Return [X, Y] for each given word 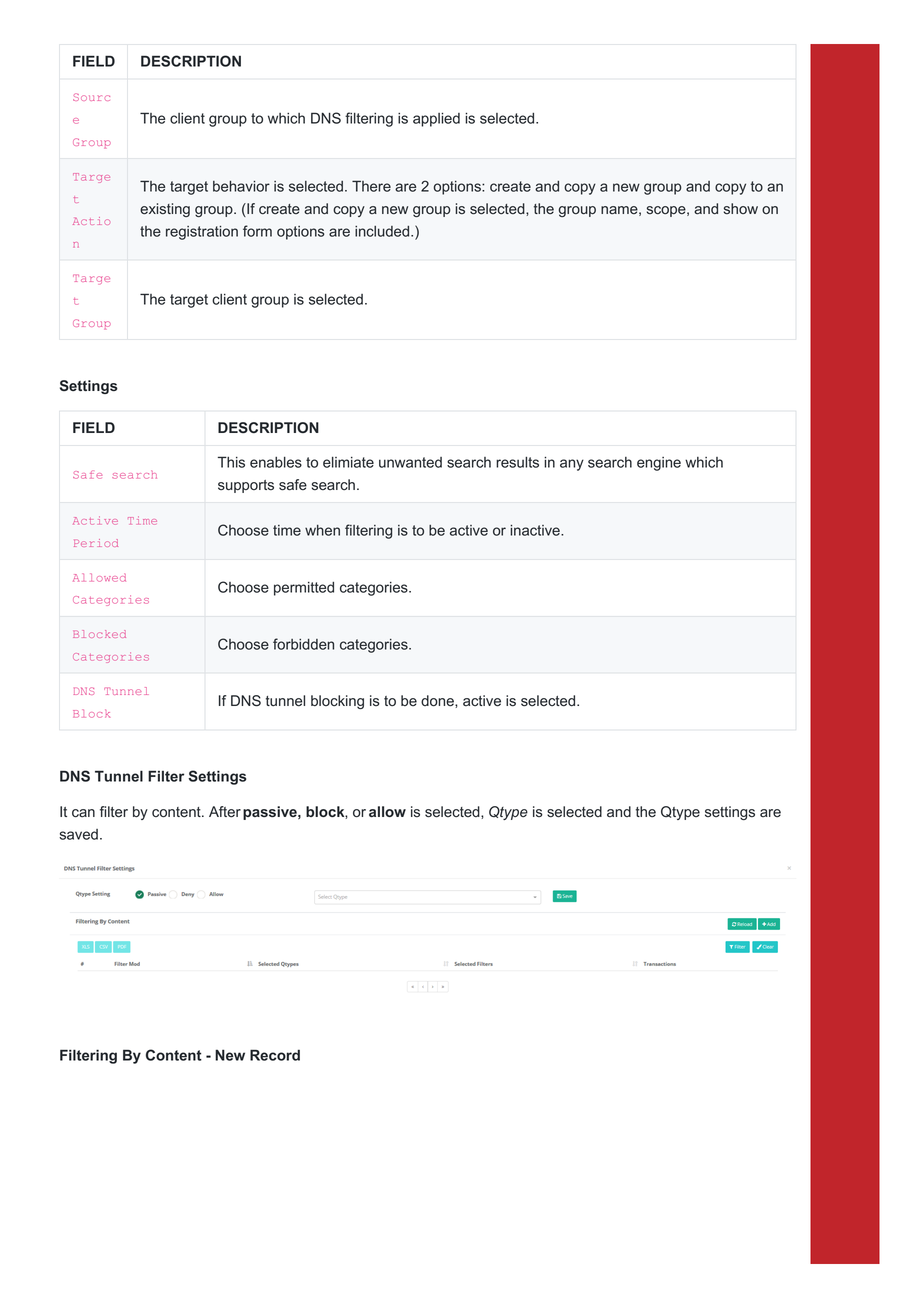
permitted [304, 589]
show [741, 208]
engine [659, 464]
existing [165, 210]
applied [436, 120]
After [225, 812]
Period [96, 543]
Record [275, 1055]
